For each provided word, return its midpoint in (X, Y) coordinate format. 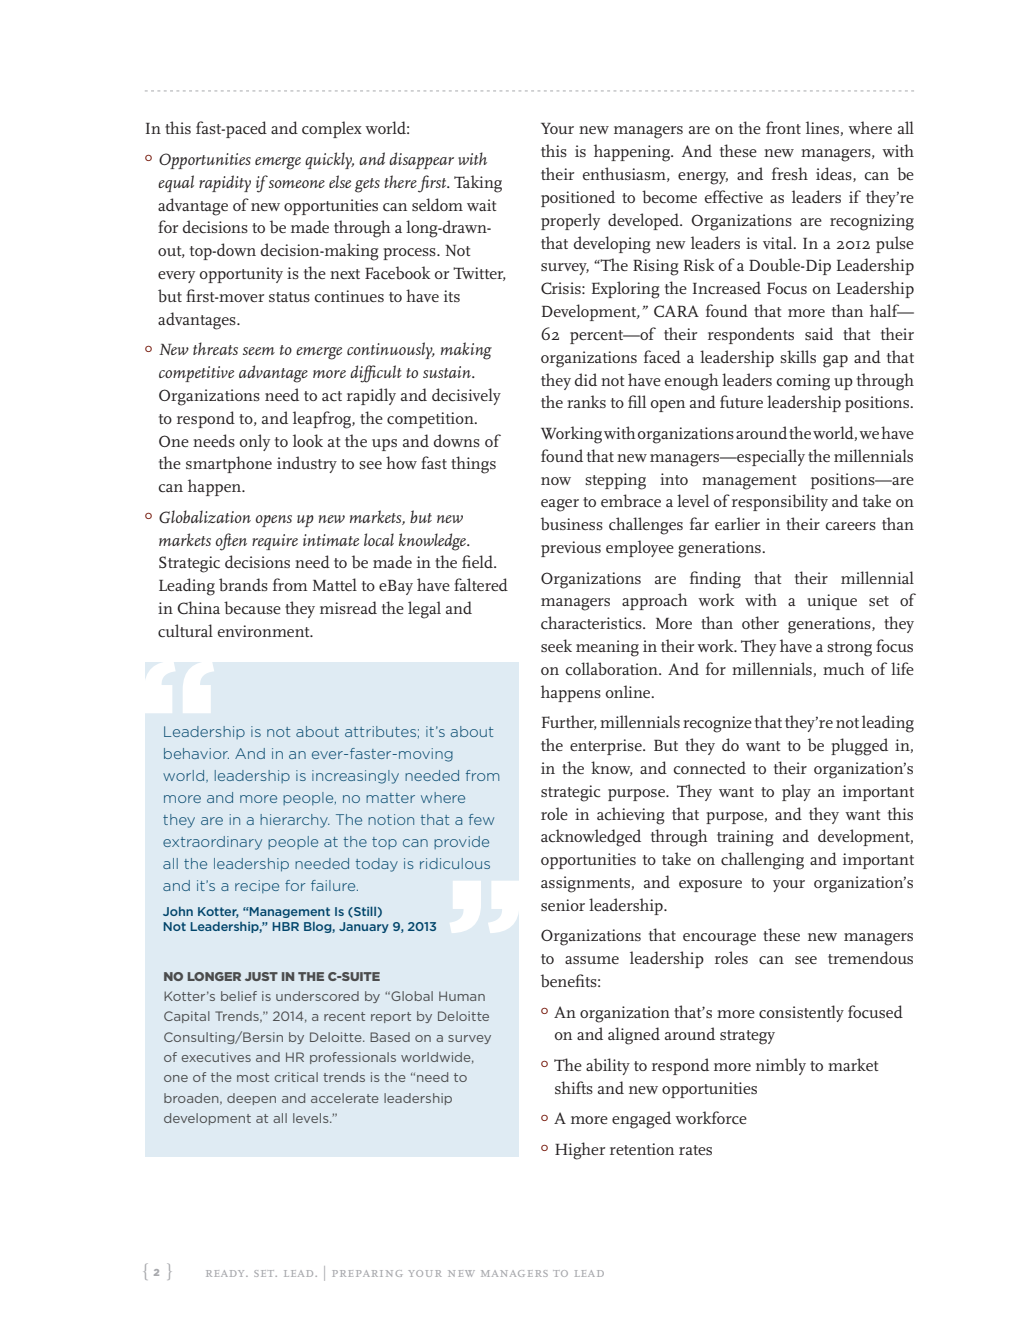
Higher (580, 1151)
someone (297, 184)
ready (226, 1273)
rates (695, 1150)
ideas (835, 174)
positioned (578, 198)
